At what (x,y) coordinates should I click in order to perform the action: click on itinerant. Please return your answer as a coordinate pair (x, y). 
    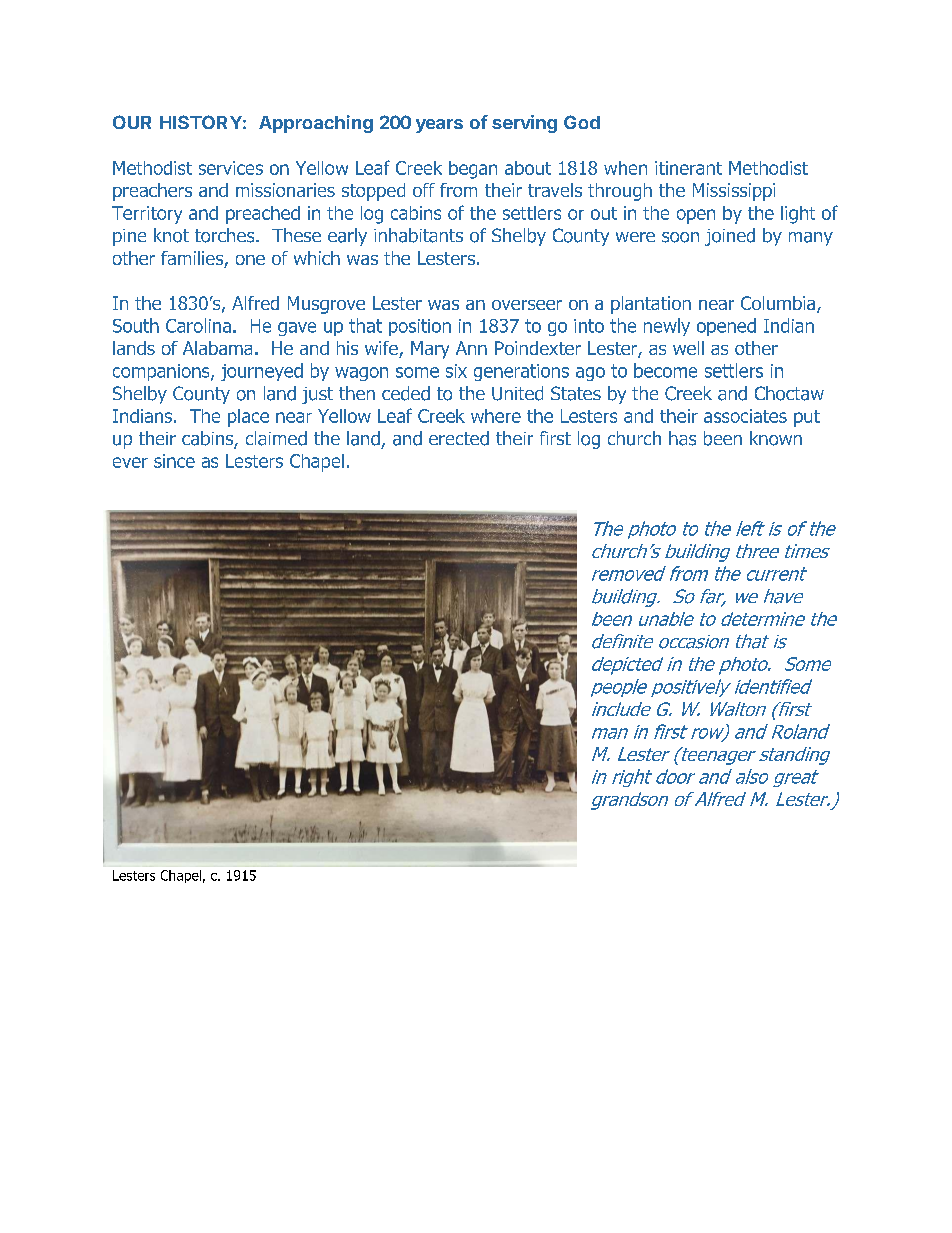
    Looking at the image, I should click on (688, 168).
